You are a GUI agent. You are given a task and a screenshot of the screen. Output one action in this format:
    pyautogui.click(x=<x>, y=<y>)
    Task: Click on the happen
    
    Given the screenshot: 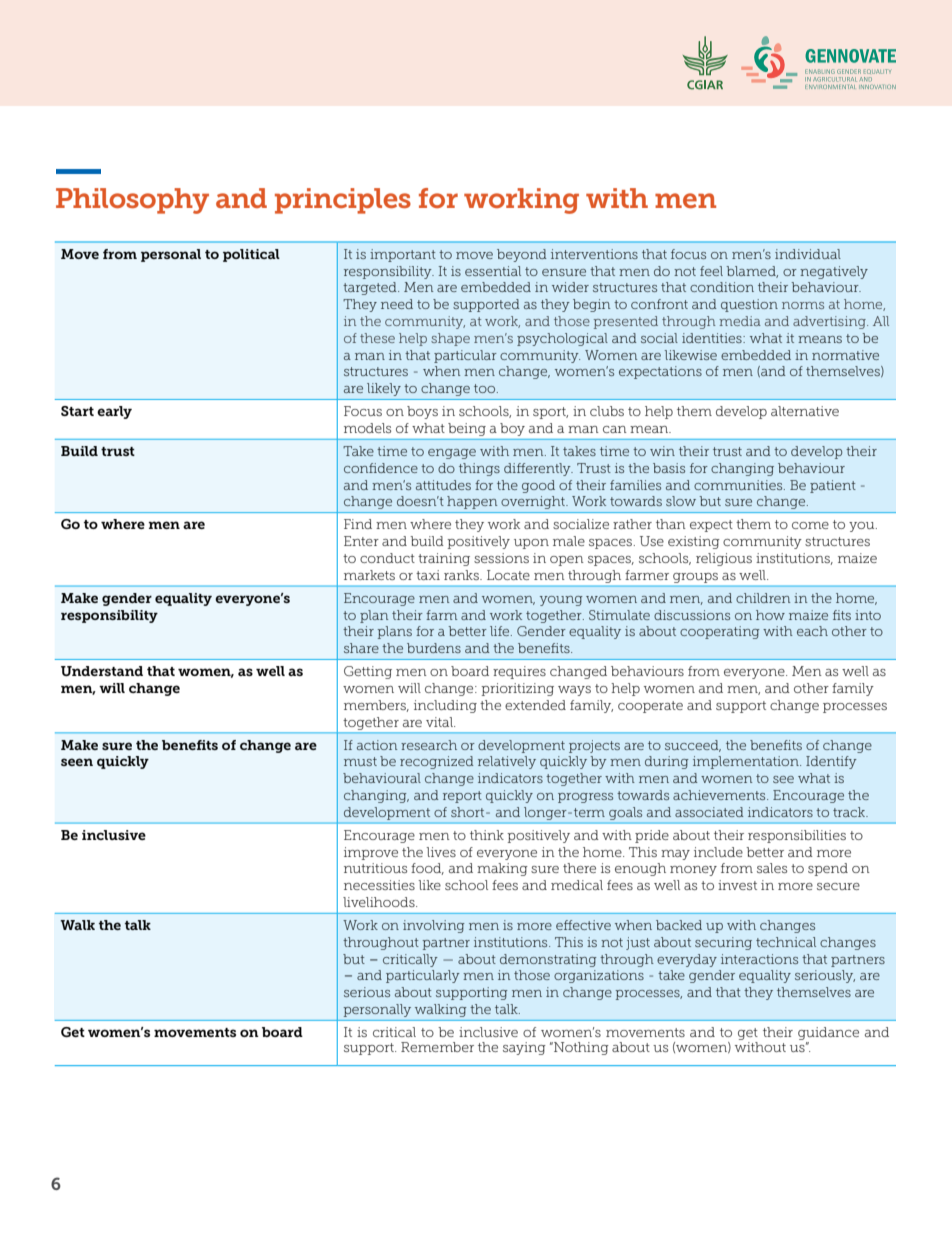 What is the action you would take?
    pyautogui.click(x=472, y=502)
